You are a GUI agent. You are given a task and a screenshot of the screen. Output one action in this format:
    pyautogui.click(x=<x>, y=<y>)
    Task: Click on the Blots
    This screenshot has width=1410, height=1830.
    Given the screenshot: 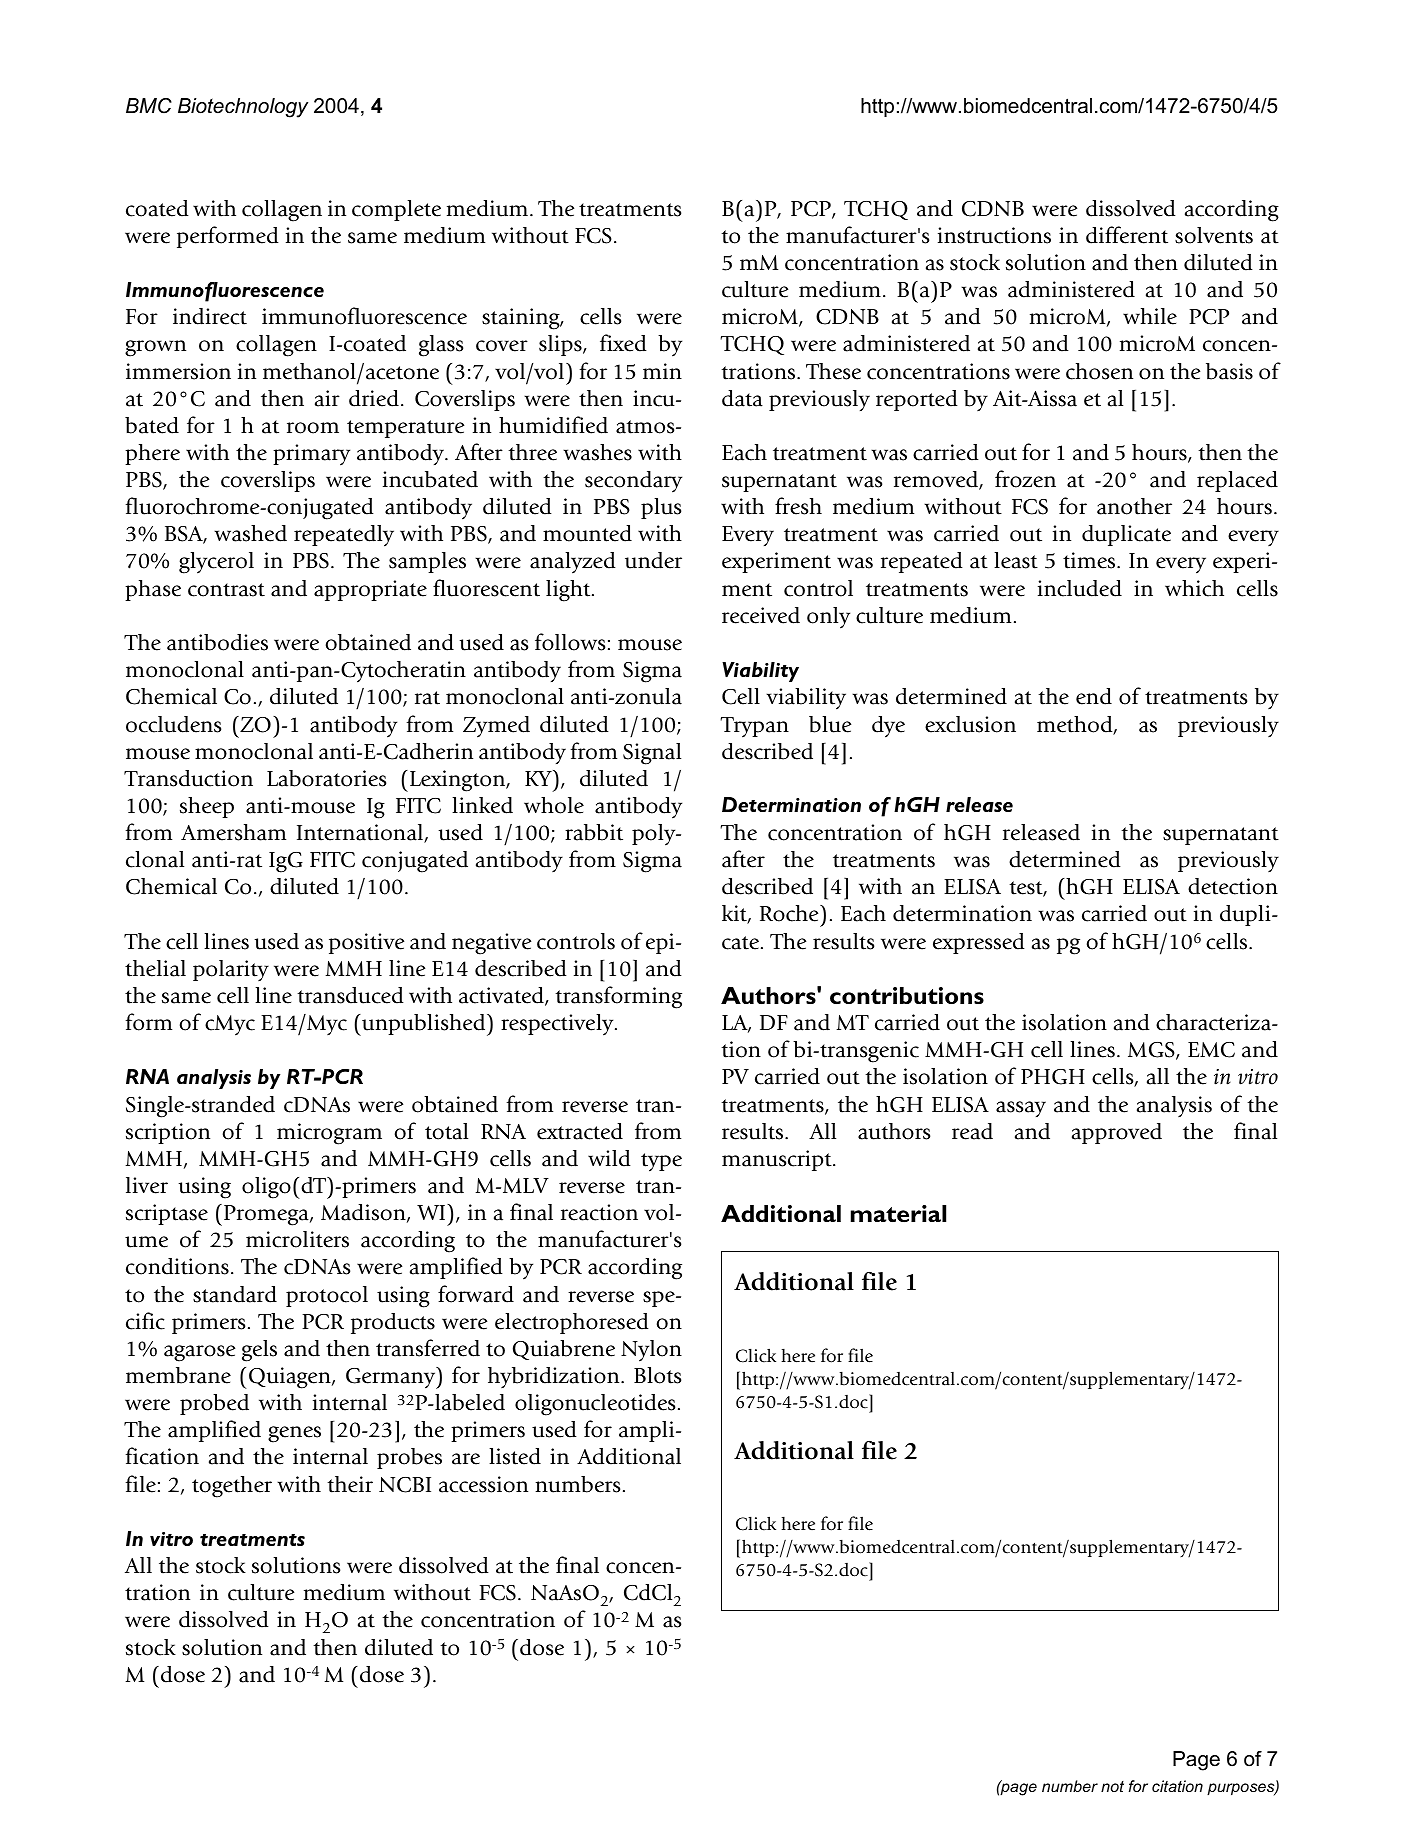 What is the action you would take?
    pyautogui.click(x=657, y=1375)
